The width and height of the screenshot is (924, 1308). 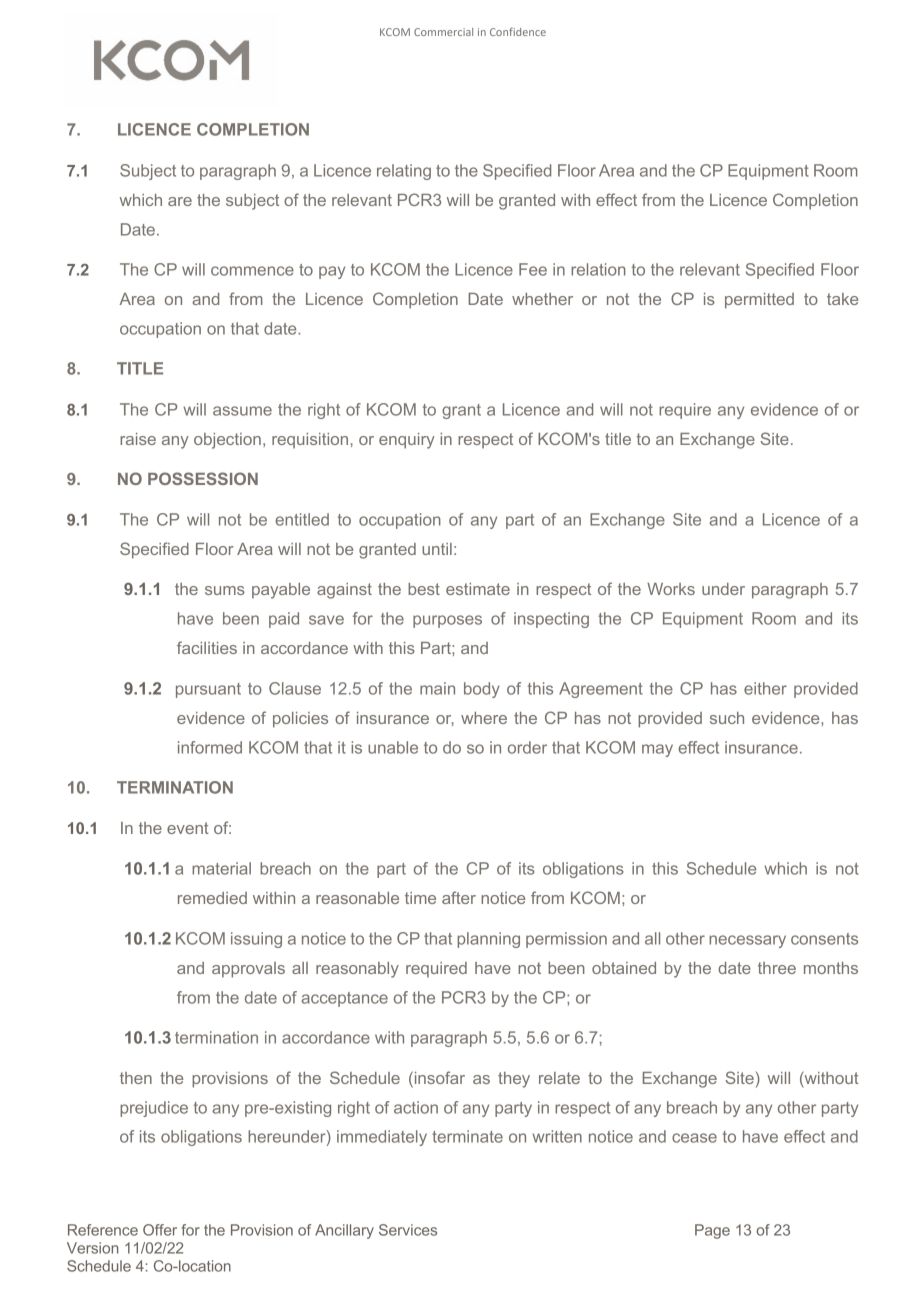 I want to click on Page, so click(x=712, y=1231).
